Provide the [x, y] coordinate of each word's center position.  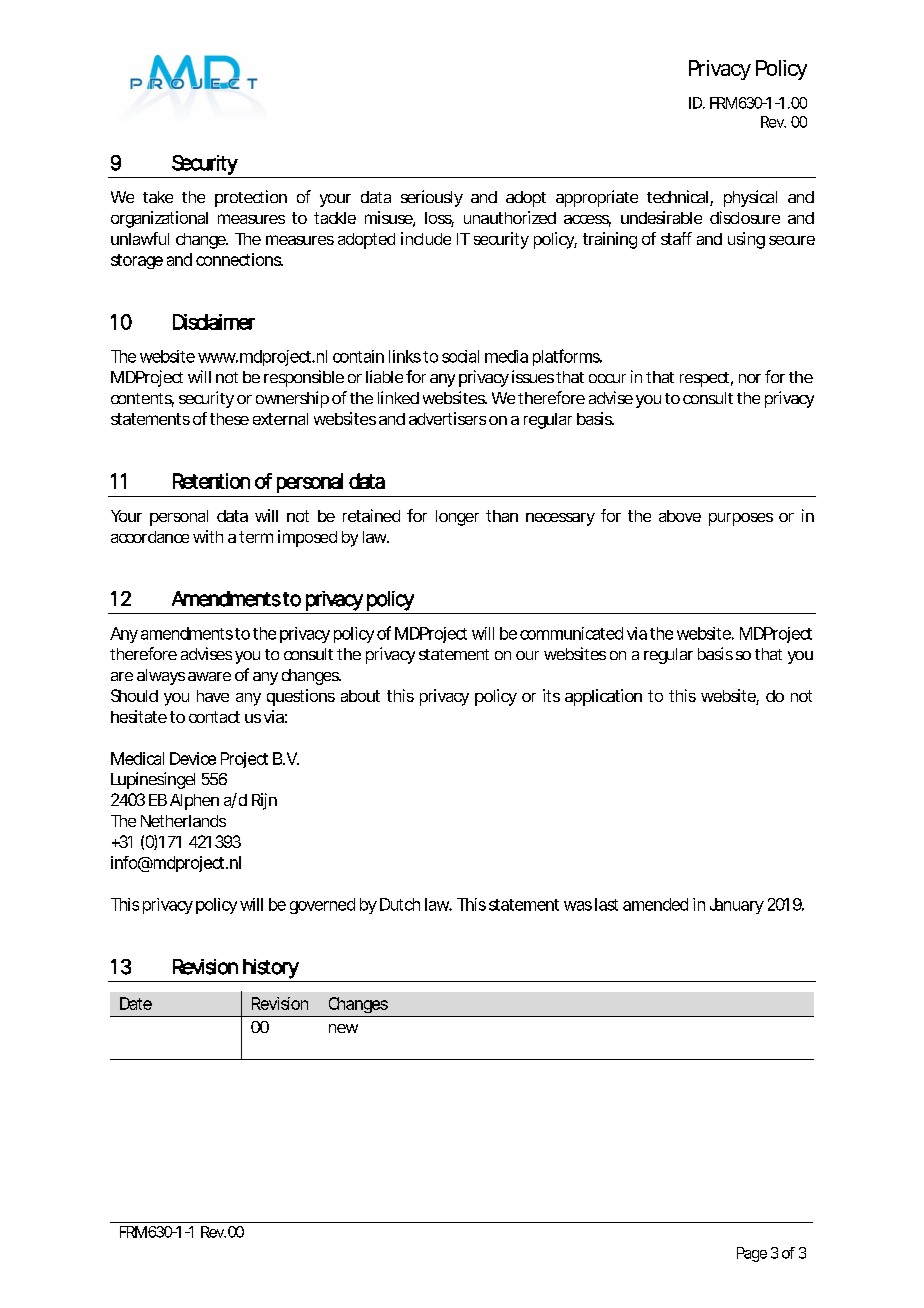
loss [439, 219]
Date [136, 1003]
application [603, 697]
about [360, 696]
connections [239, 259]
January [737, 906]
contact [214, 717]
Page [752, 1254]
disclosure [745, 217]
